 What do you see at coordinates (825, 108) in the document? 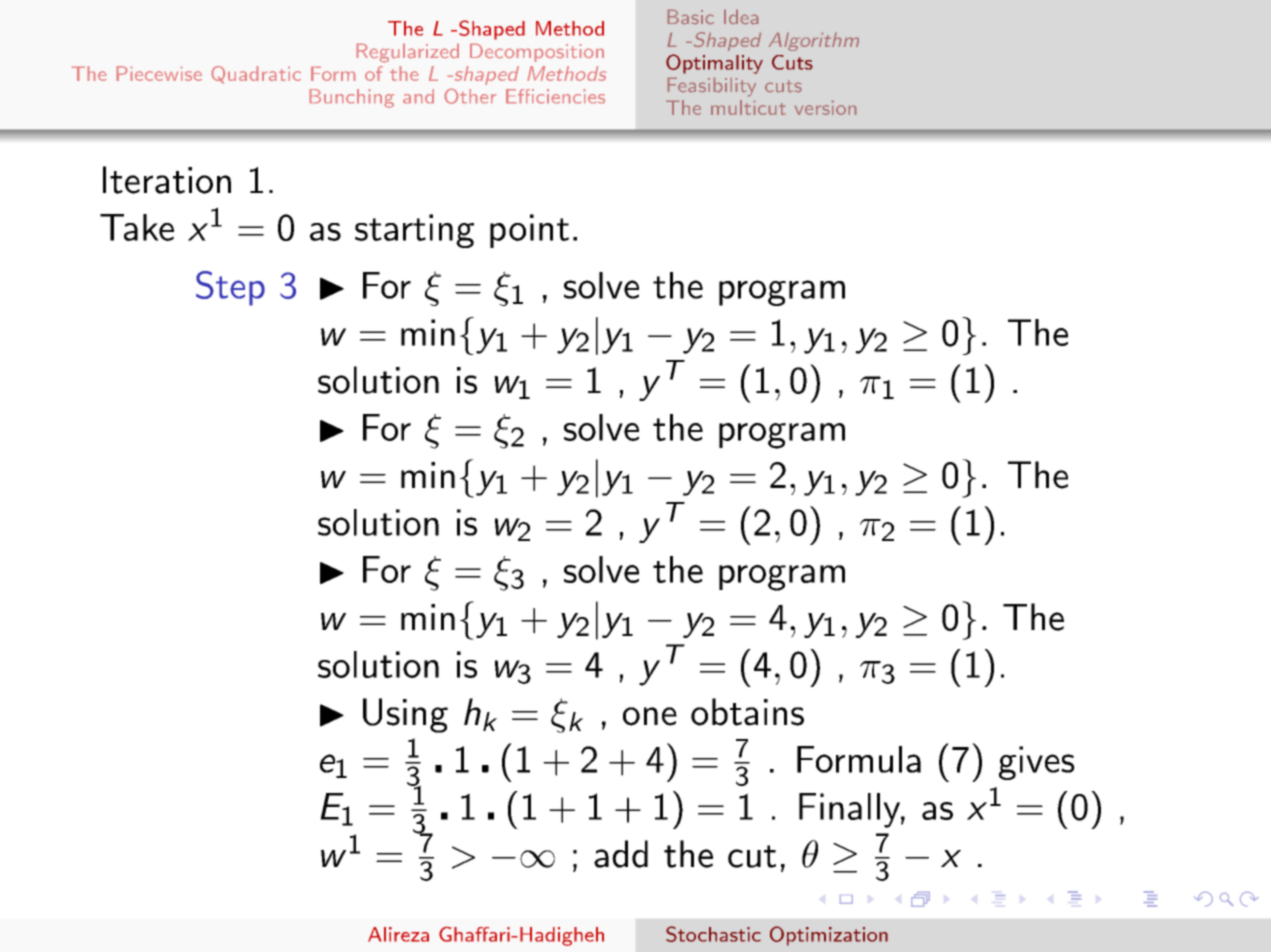
I see `version` at bounding box center [825, 108].
